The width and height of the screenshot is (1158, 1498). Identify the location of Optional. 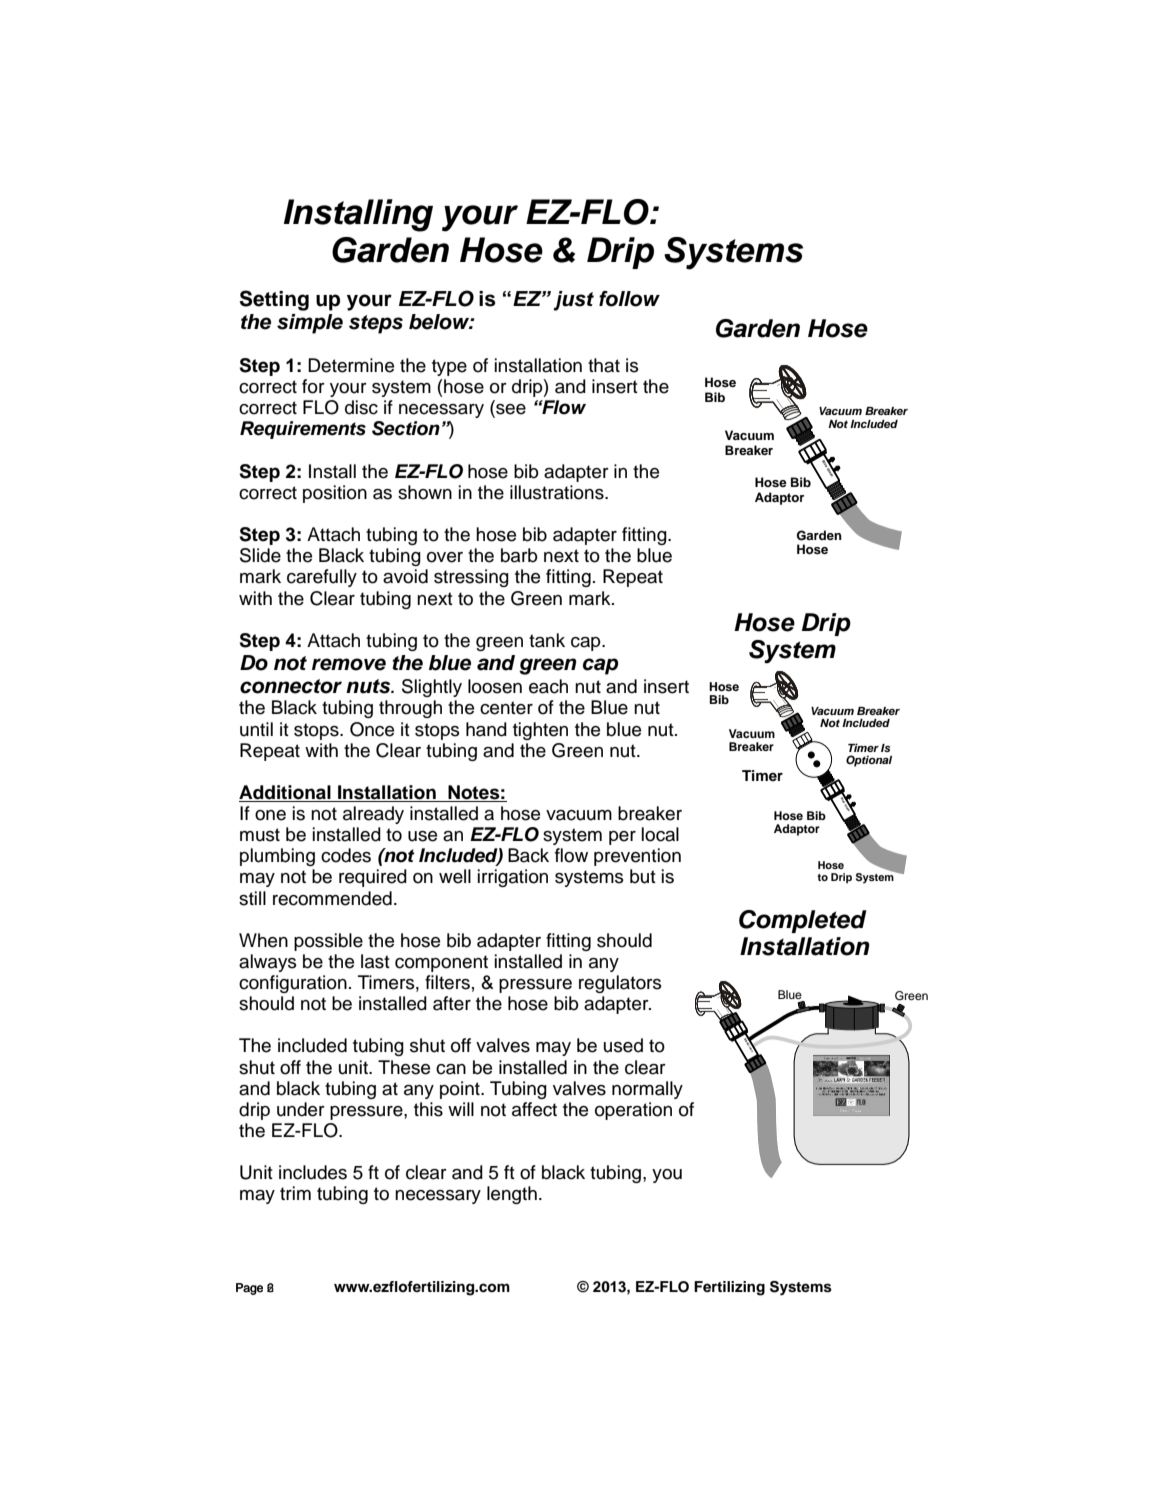
(869, 761).
